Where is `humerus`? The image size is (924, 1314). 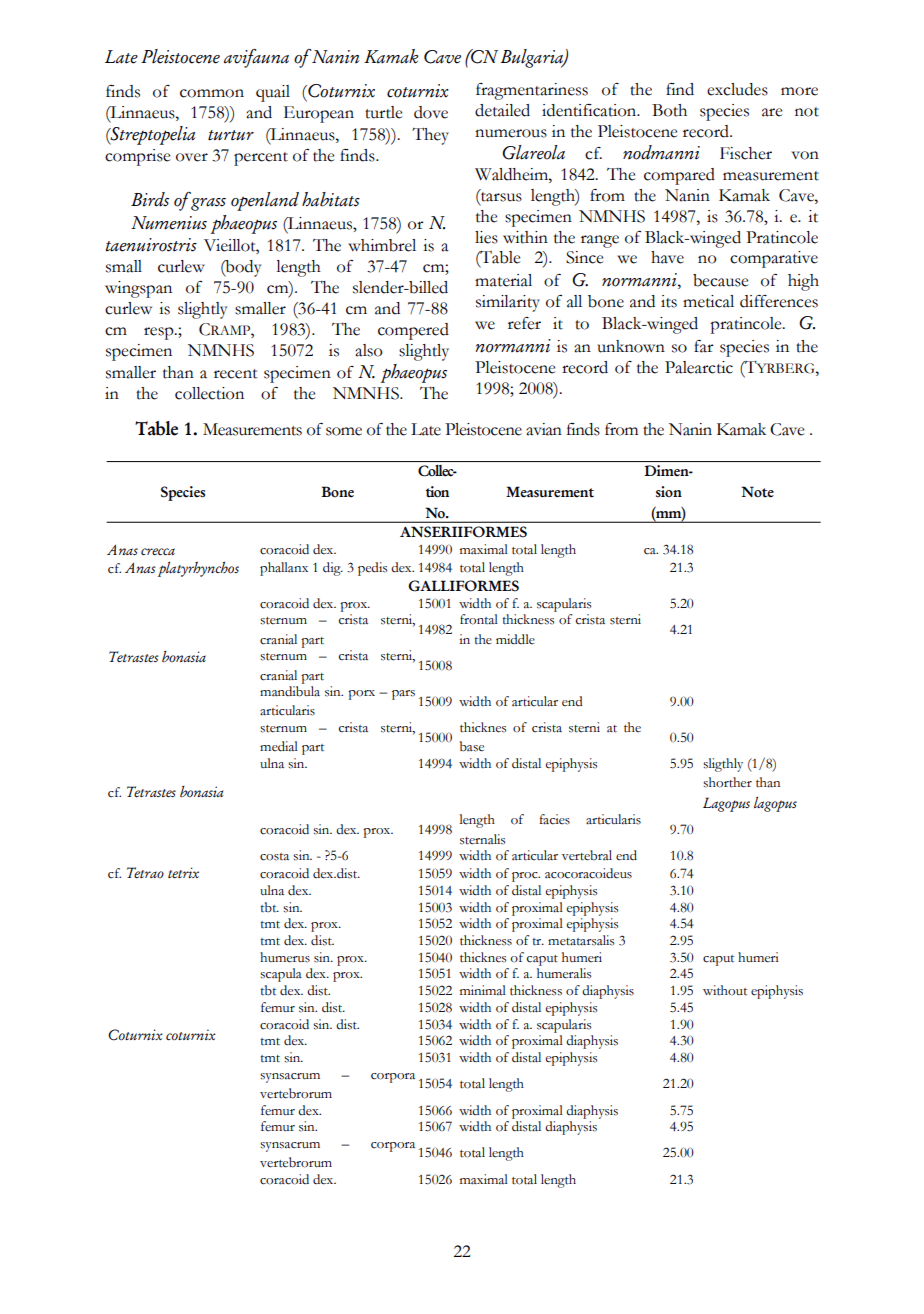
humerus is located at coordinates (285, 957).
